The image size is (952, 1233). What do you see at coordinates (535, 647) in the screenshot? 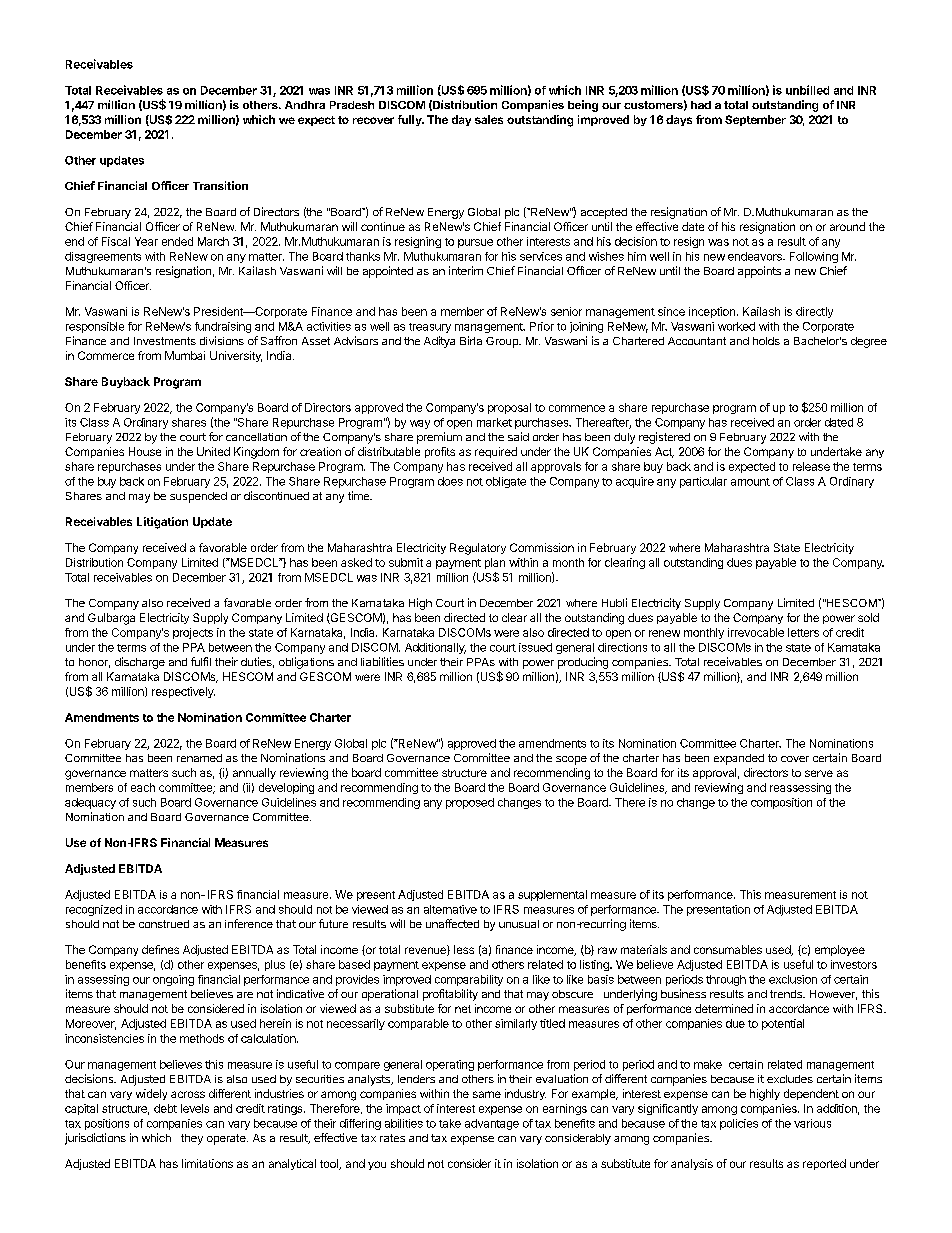
I see `issued` at bounding box center [535, 647].
